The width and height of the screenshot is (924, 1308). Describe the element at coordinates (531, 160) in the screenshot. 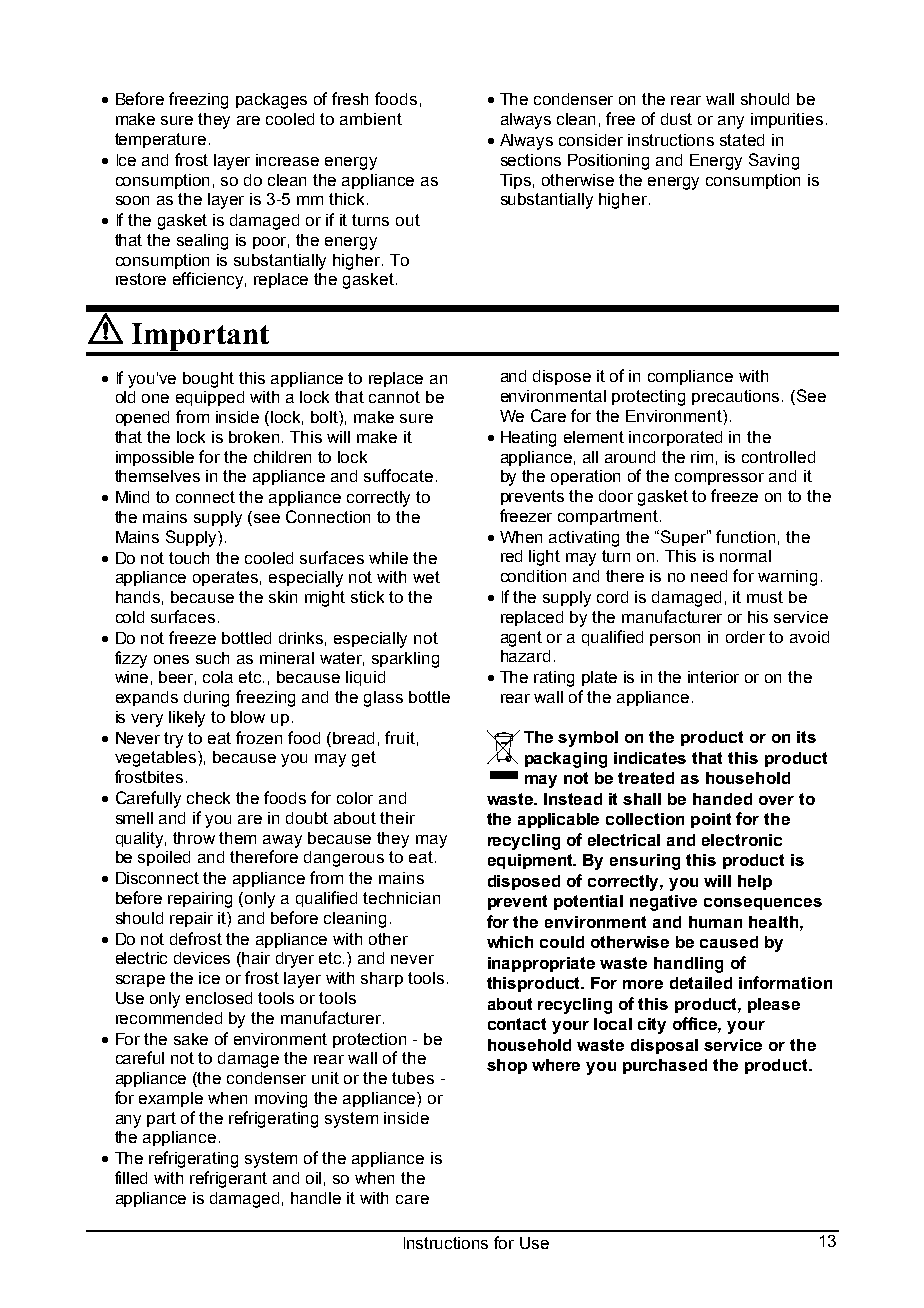

I see `sections` at that location.
